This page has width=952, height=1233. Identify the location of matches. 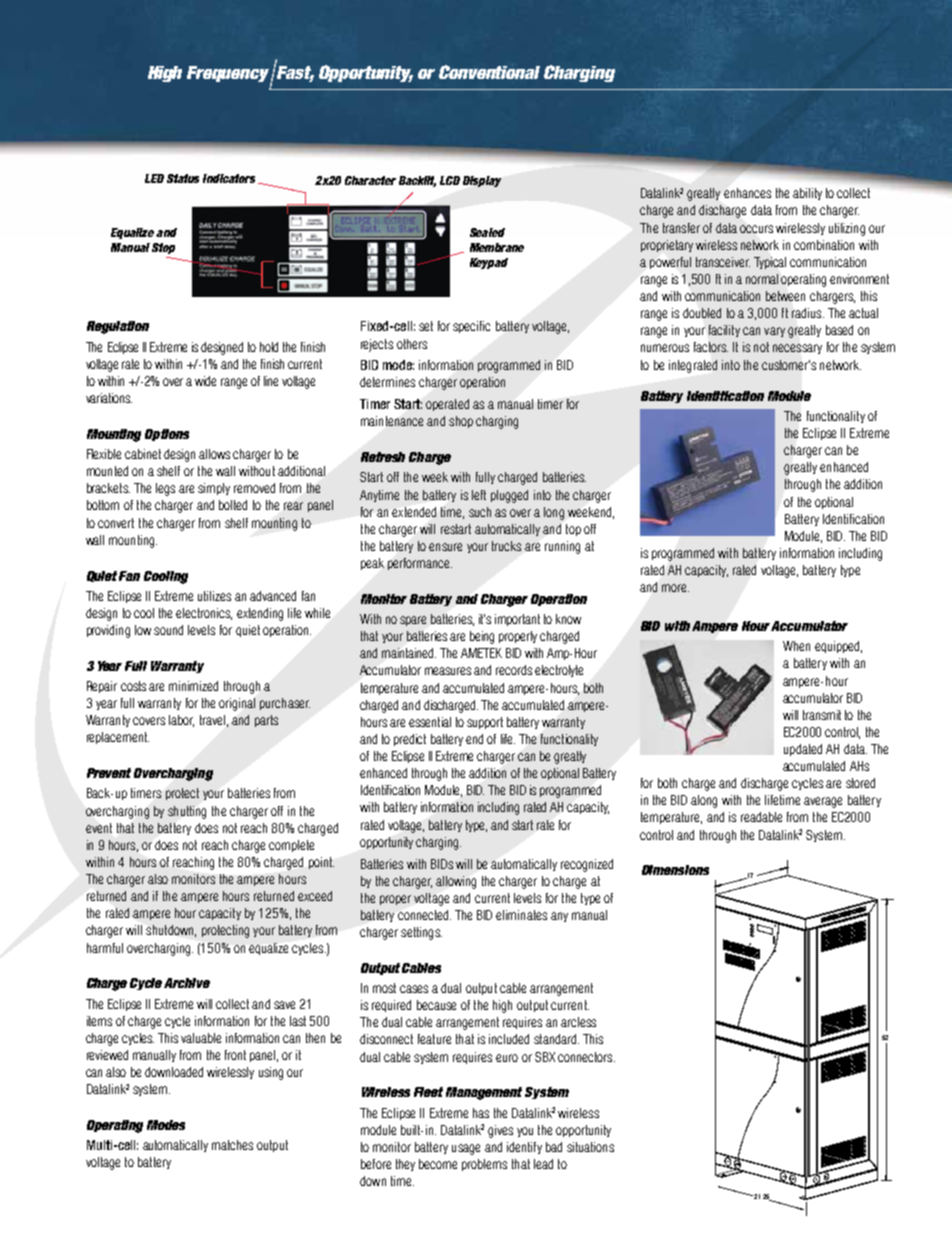
(232, 1145).
